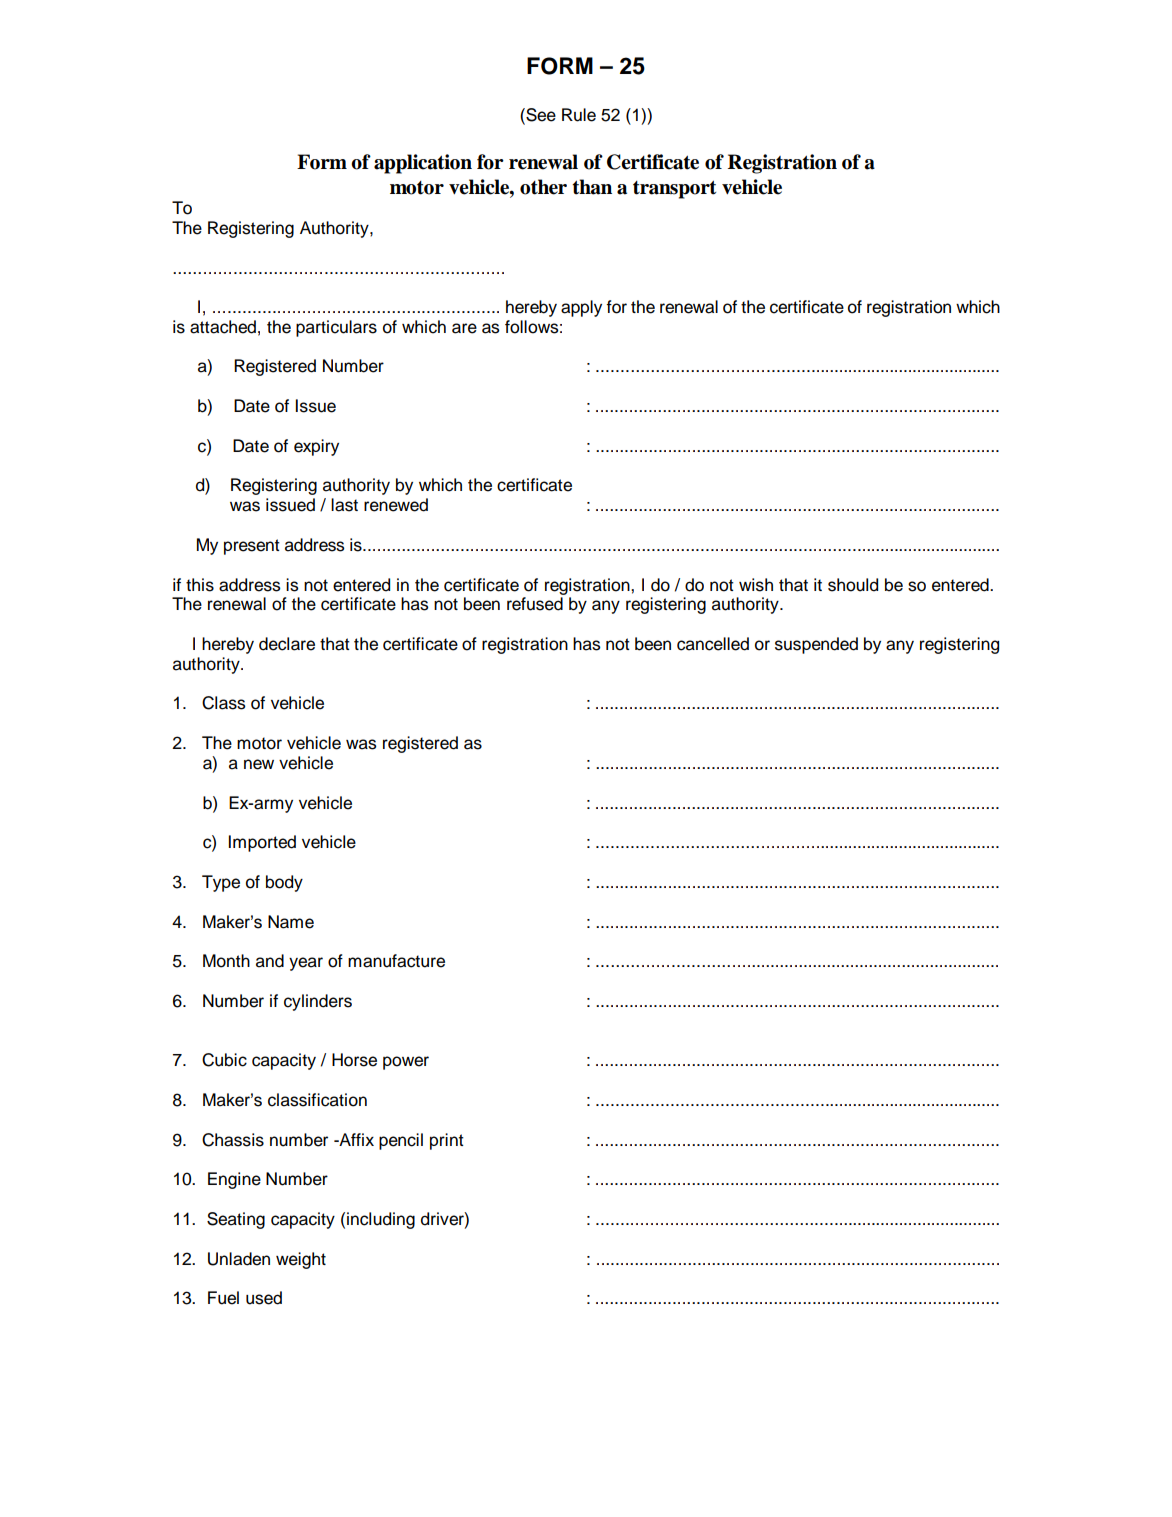 Image resolution: width=1172 pixels, height=1517 pixels. Describe the element at coordinates (287, 644) in the image. I see `declare` at that location.
